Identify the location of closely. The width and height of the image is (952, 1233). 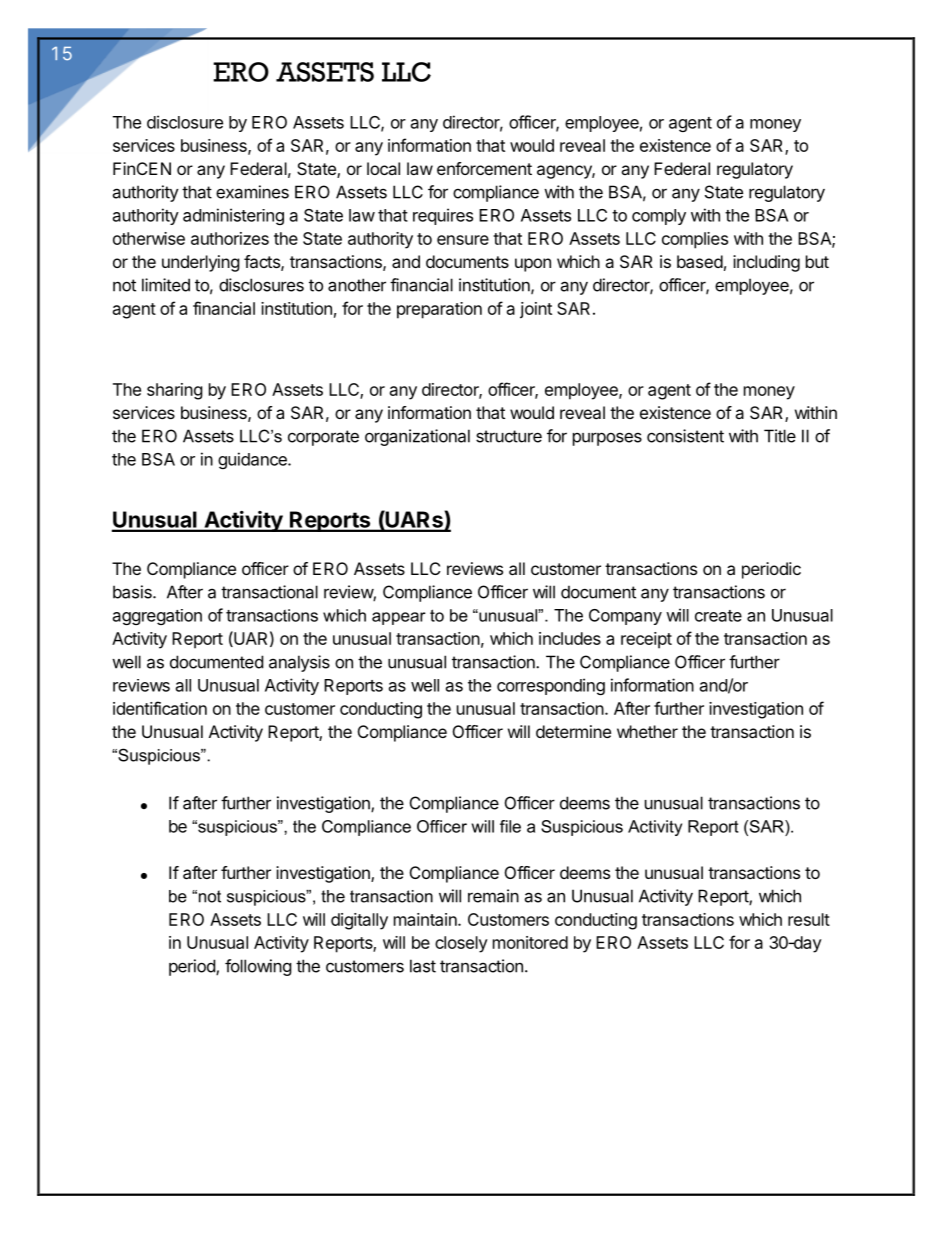
(461, 944).
